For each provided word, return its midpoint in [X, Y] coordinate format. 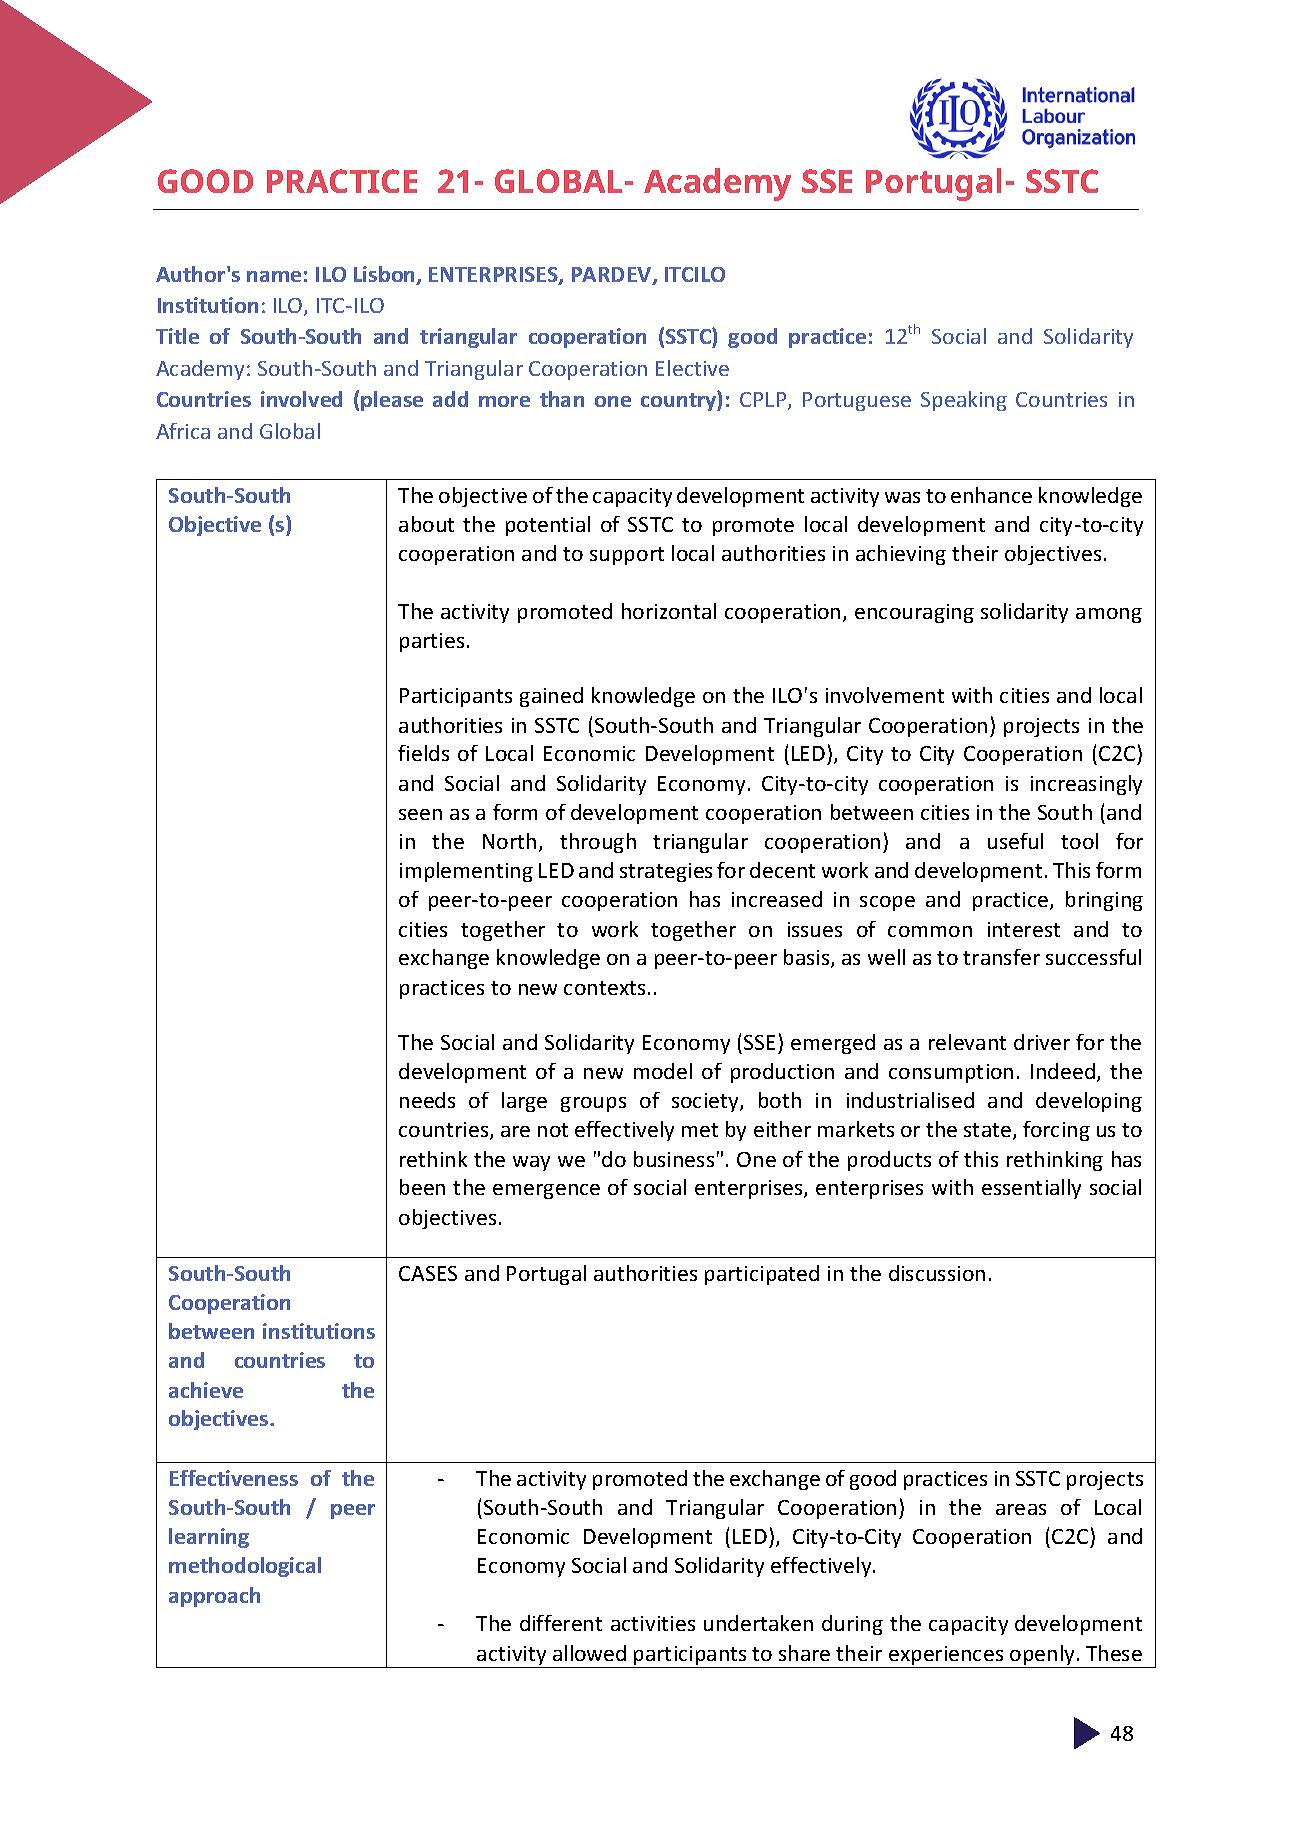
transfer [1001, 957]
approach [214, 1597]
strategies [666, 872]
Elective [692, 368]
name [274, 276]
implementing [466, 872]
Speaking [964, 401]
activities [653, 1623]
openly [1042, 1656]
